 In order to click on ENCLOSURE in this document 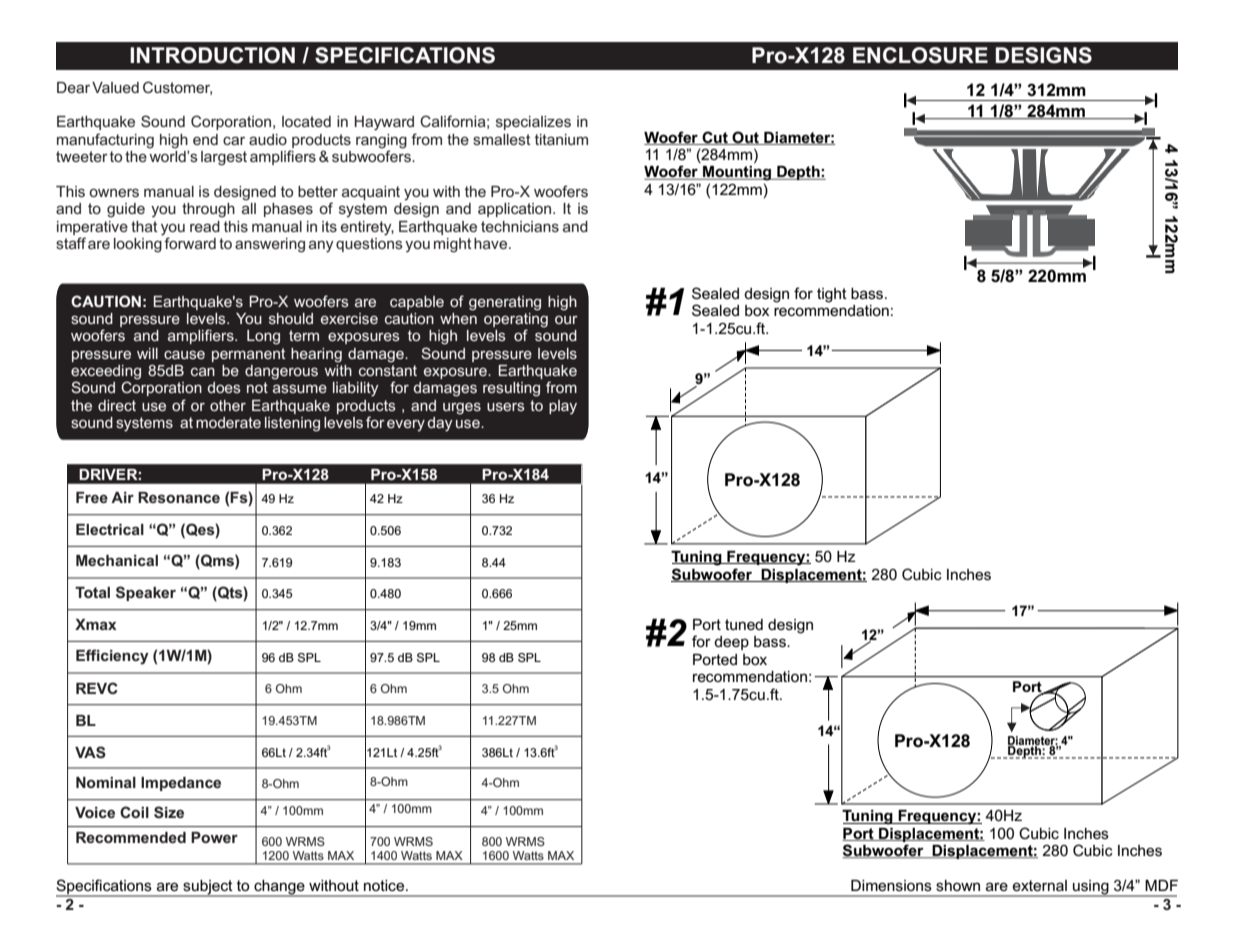, I will do `click(920, 55)`.
